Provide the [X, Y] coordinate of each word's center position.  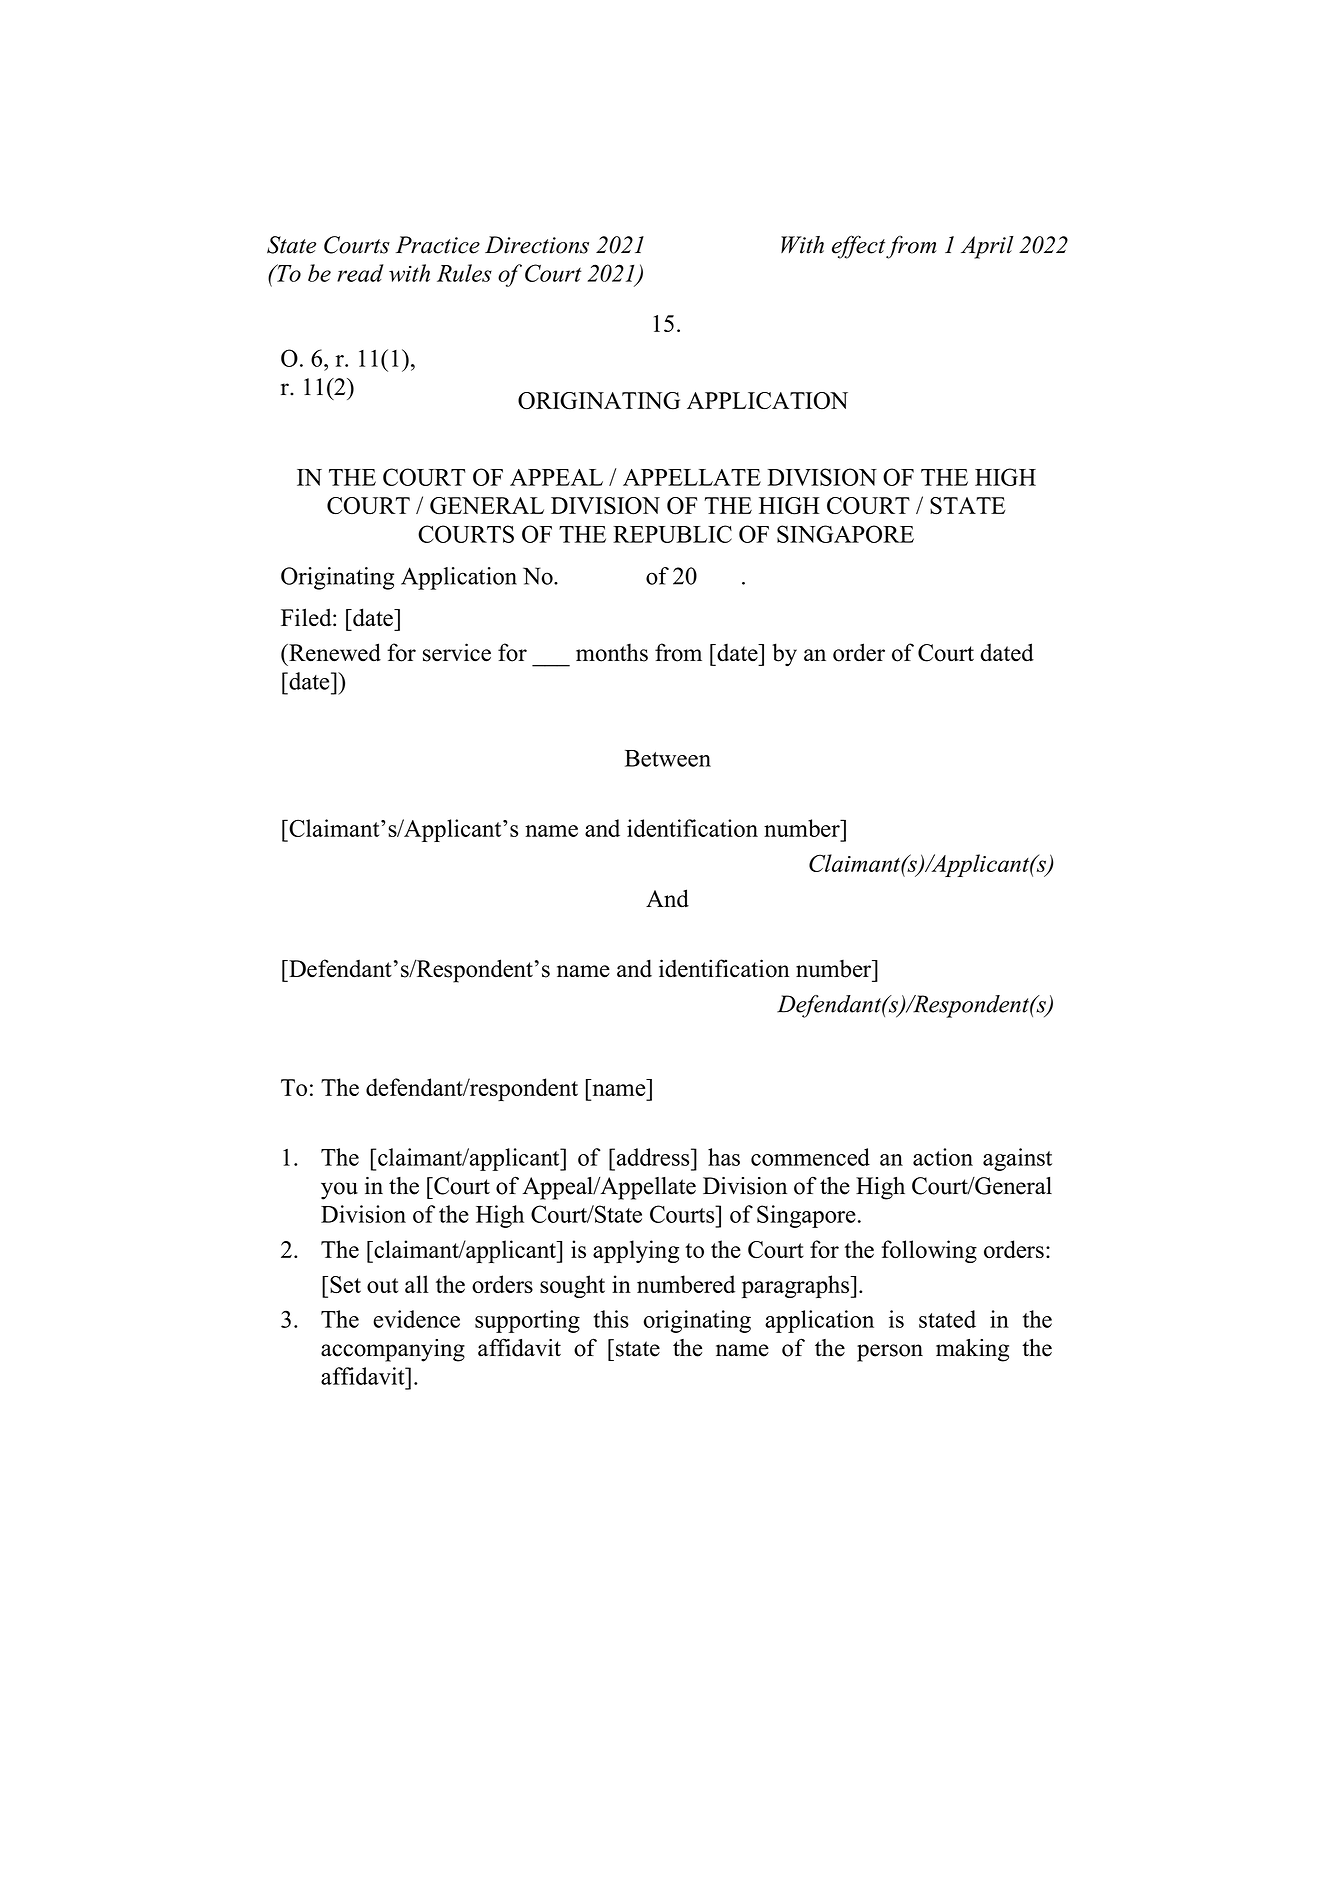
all [416, 1284]
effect [858, 247]
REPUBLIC [672, 534]
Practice [438, 245]
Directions [537, 245]
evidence [416, 1319]
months [612, 652]
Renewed [334, 652]
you [339, 1191]
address [653, 1157]
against [1017, 1159]
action [943, 1157]
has [724, 1157]
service [457, 652]
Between [668, 758]
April [987, 247]
